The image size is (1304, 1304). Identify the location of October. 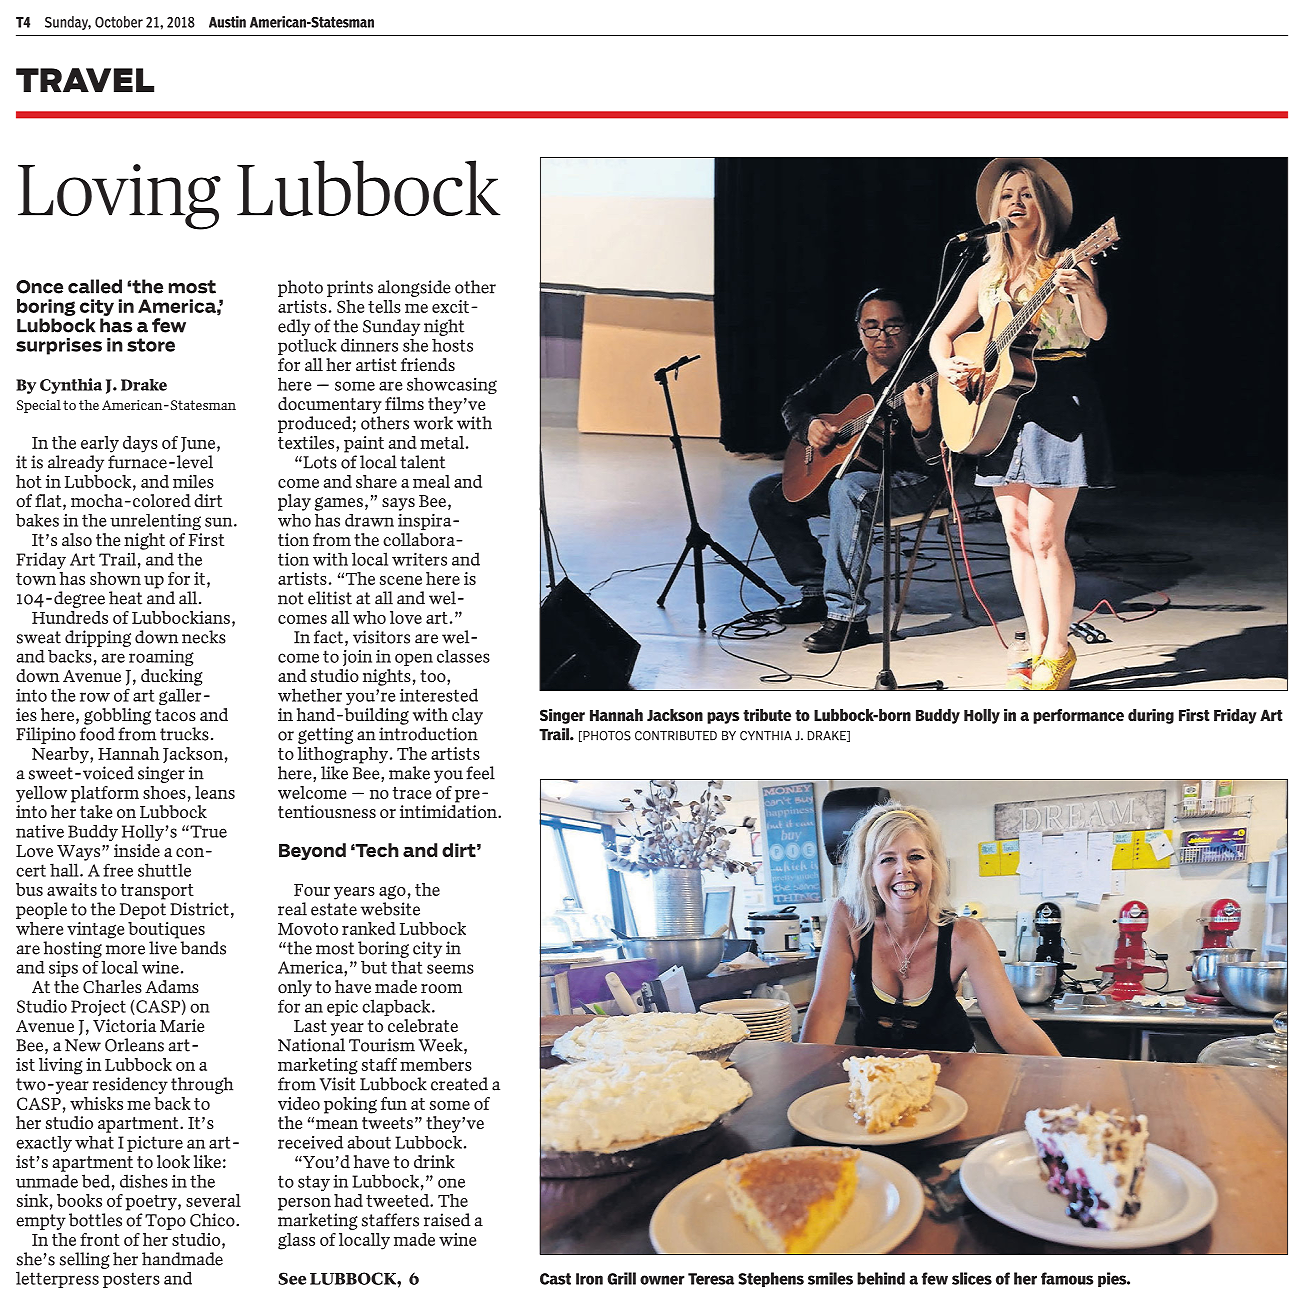
(119, 22).
